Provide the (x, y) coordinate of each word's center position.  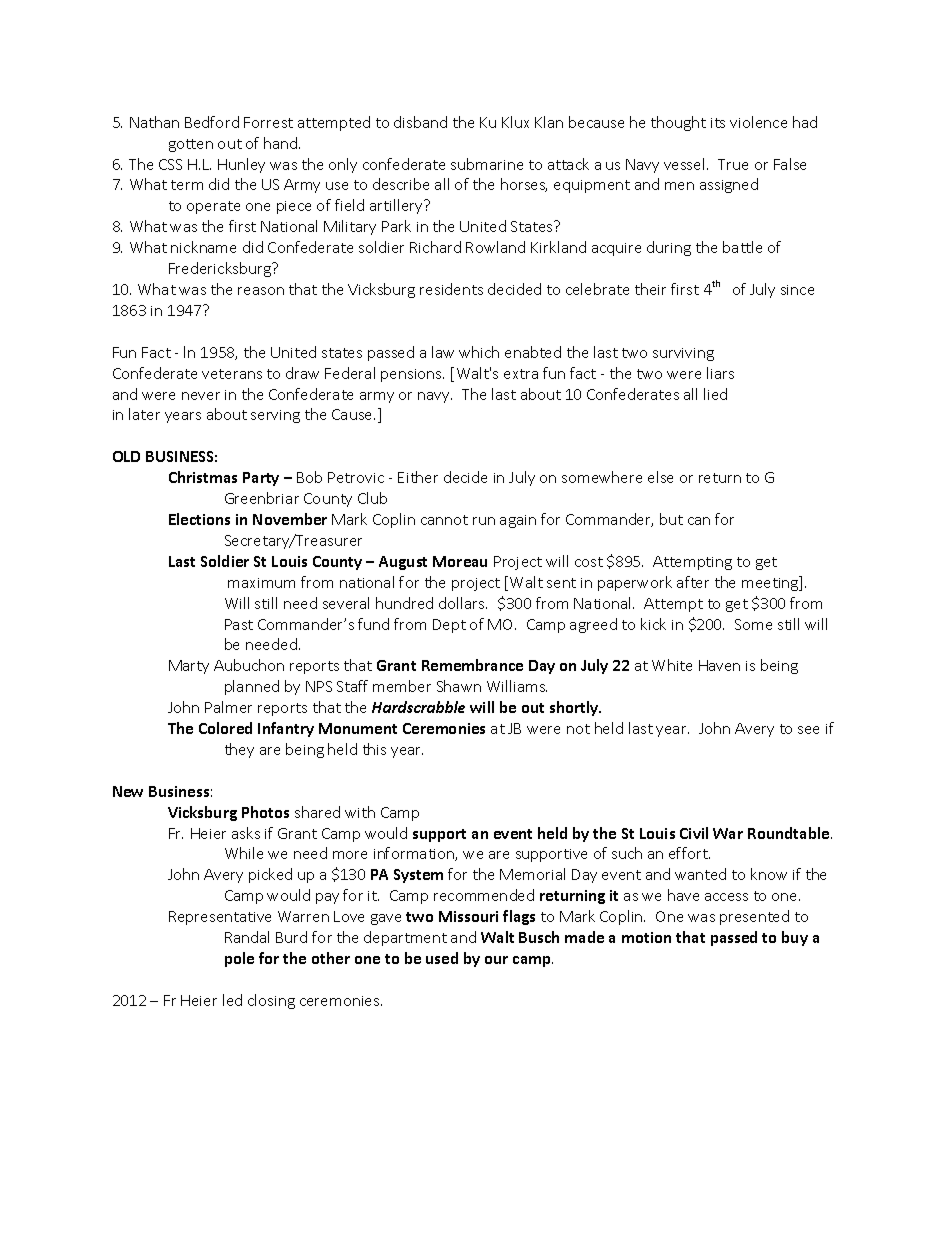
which (479, 352)
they (239, 750)
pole (239, 959)
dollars (463, 603)
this (374, 749)
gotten (191, 145)
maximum (261, 583)
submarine (487, 164)
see (808, 730)
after (693, 582)
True (733, 164)
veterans (232, 374)
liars (720, 373)
